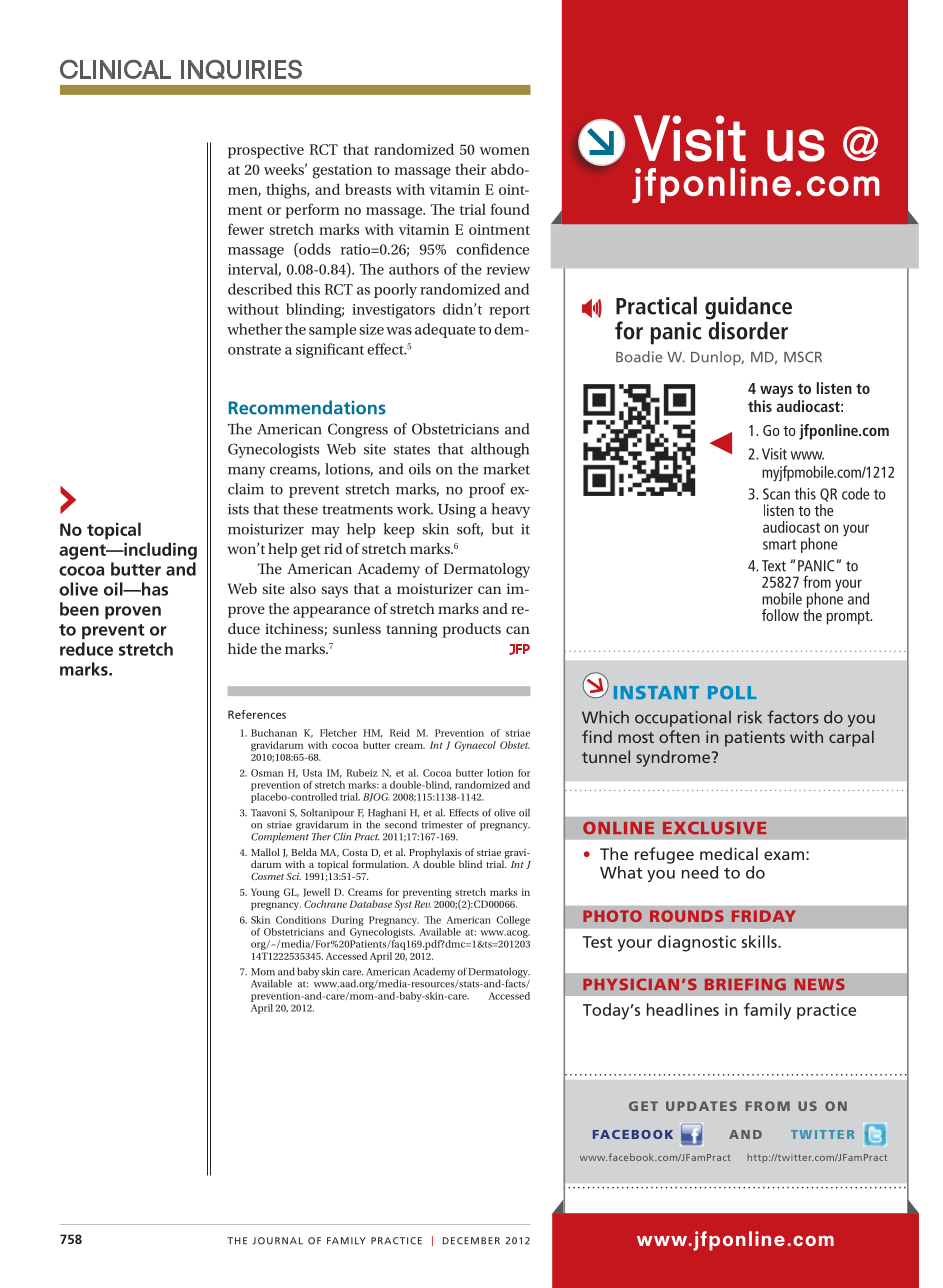  What do you see at coordinates (745, 984) in the document?
I see `Briefing` at bounding box center [745, 984].
